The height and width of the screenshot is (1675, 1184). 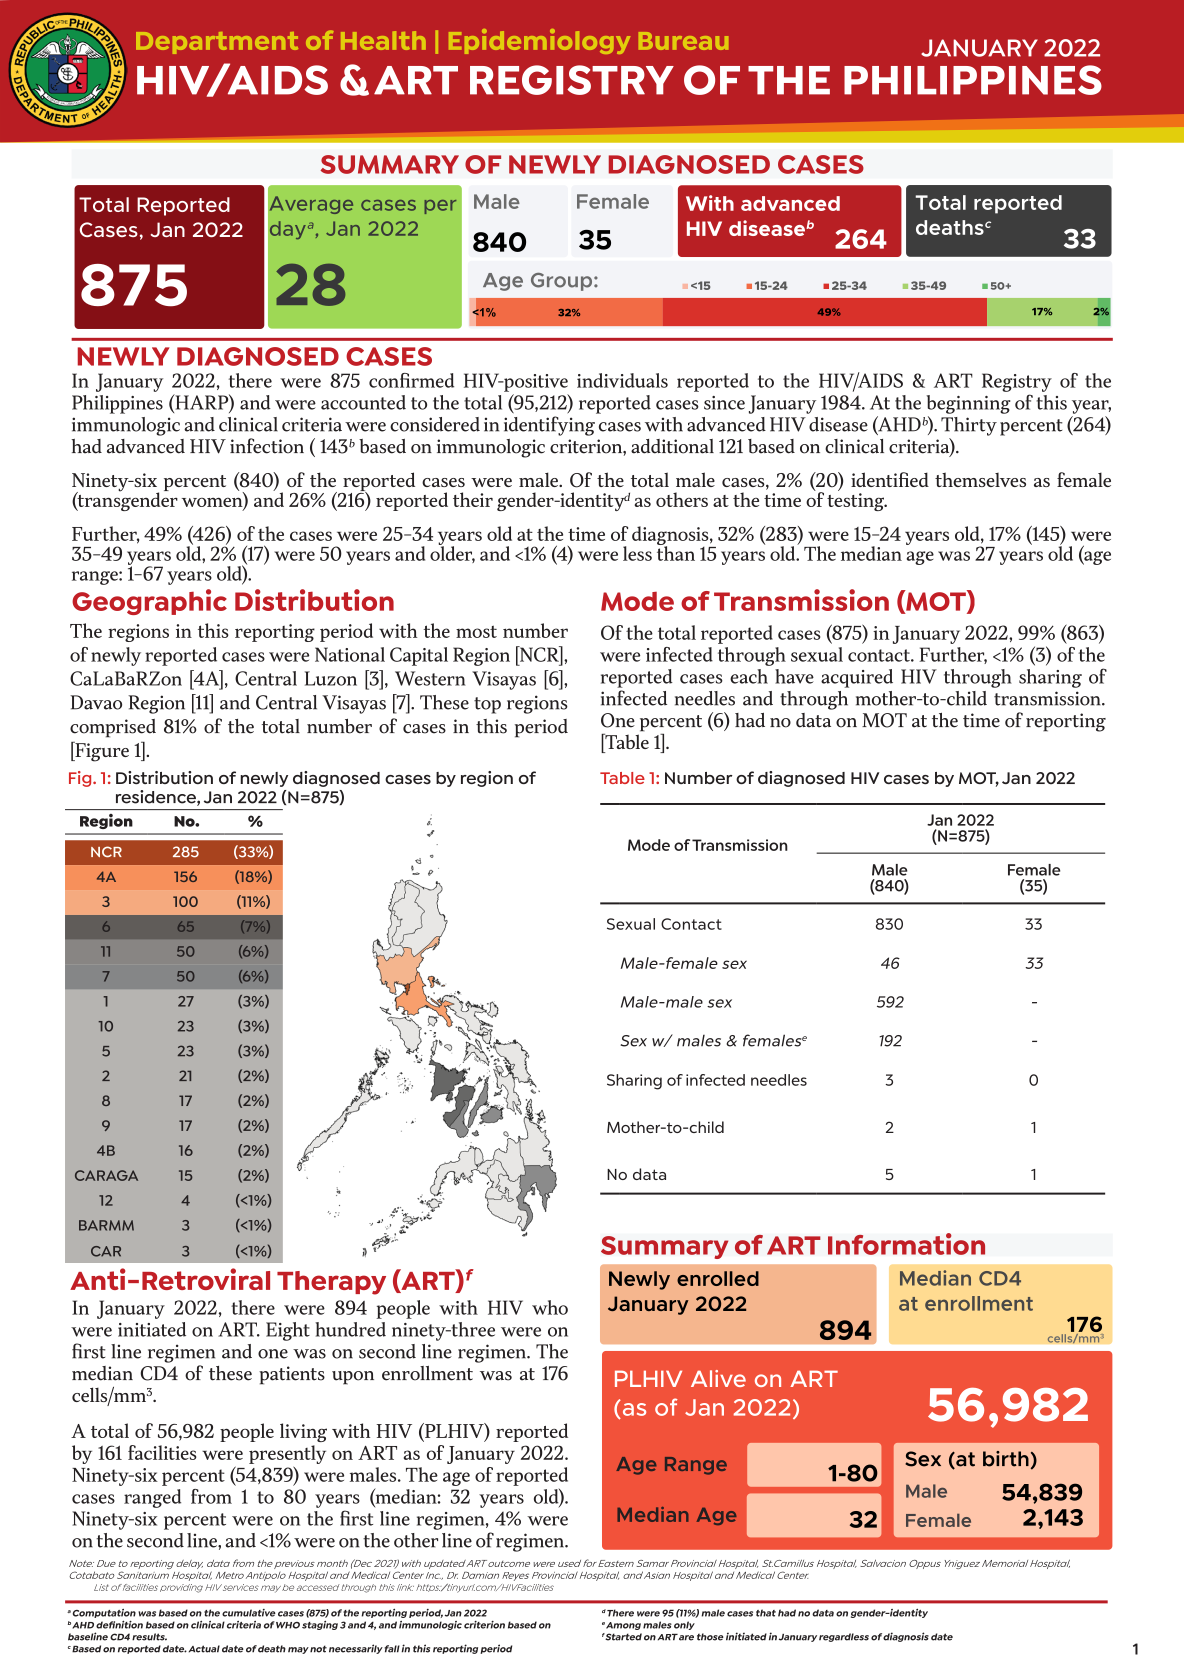 I want to click on Thirty, so click(x=969, y=426).
